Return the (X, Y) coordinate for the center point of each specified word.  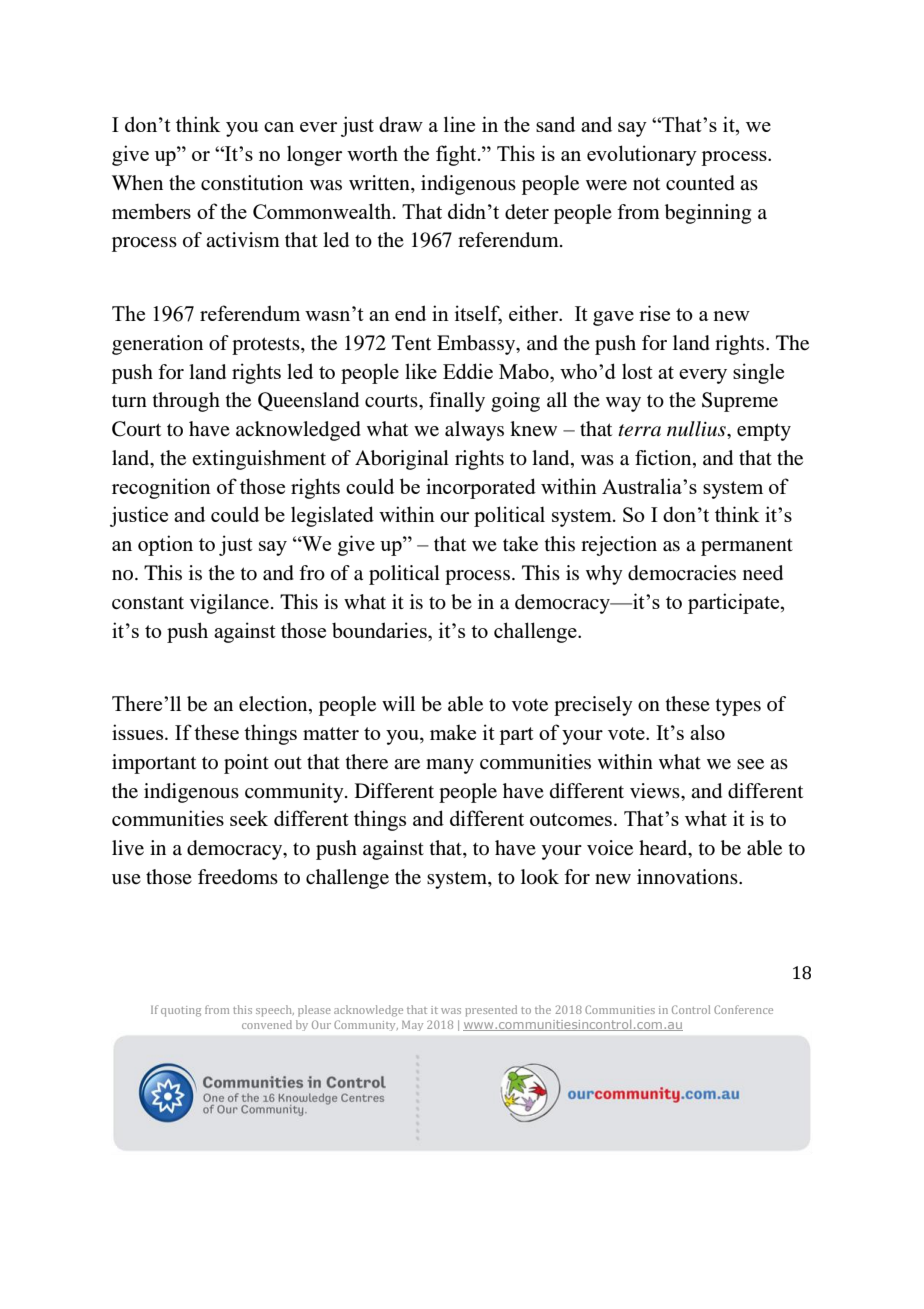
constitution (252, 183)
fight (457, 155)
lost (637, 371)
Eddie (468, 371)
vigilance (231, 604)
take (520, 544)
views (656, 791)
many (450, 766)
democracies (682, 573)
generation (157, 345)
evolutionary (642, 155)
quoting (181, 1011)
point (246, 764)
